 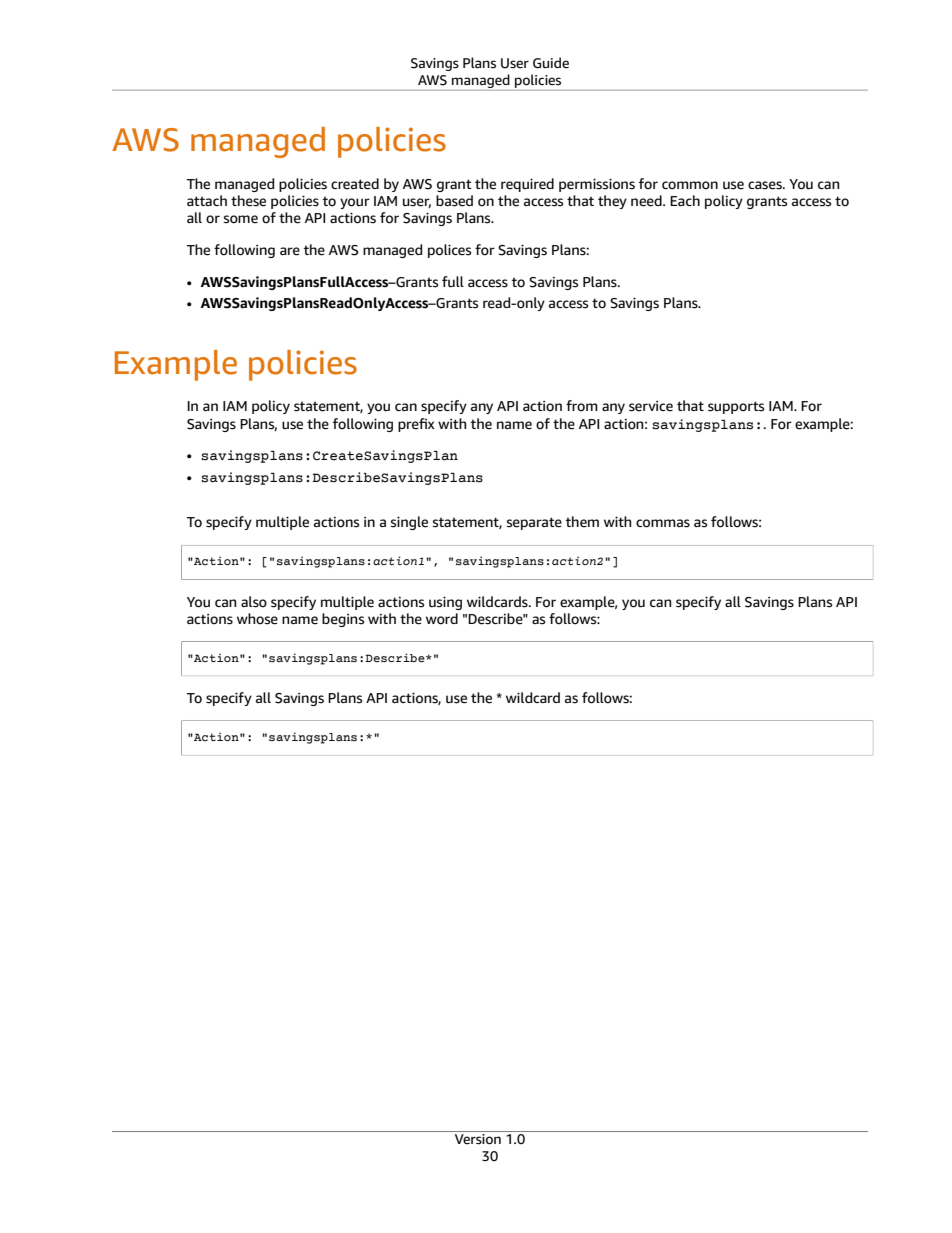 I want to click on word, so click(x=442, y=619).
